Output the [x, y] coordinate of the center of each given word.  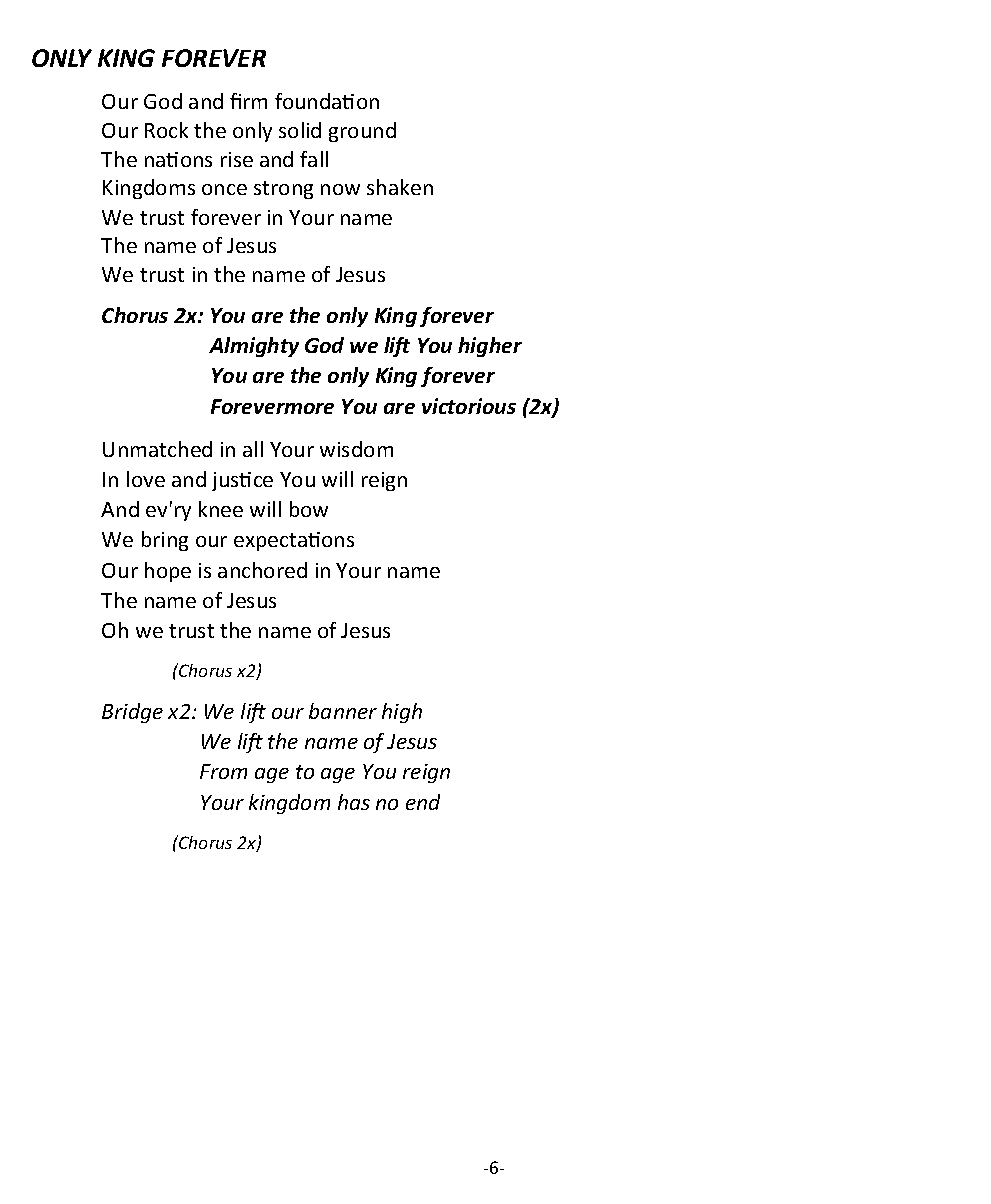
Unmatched [157, 449]
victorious [469, 406]
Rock [166, 130]
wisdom [356, 449]
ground [362, 132]
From [223, 771]
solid [300, 130]
